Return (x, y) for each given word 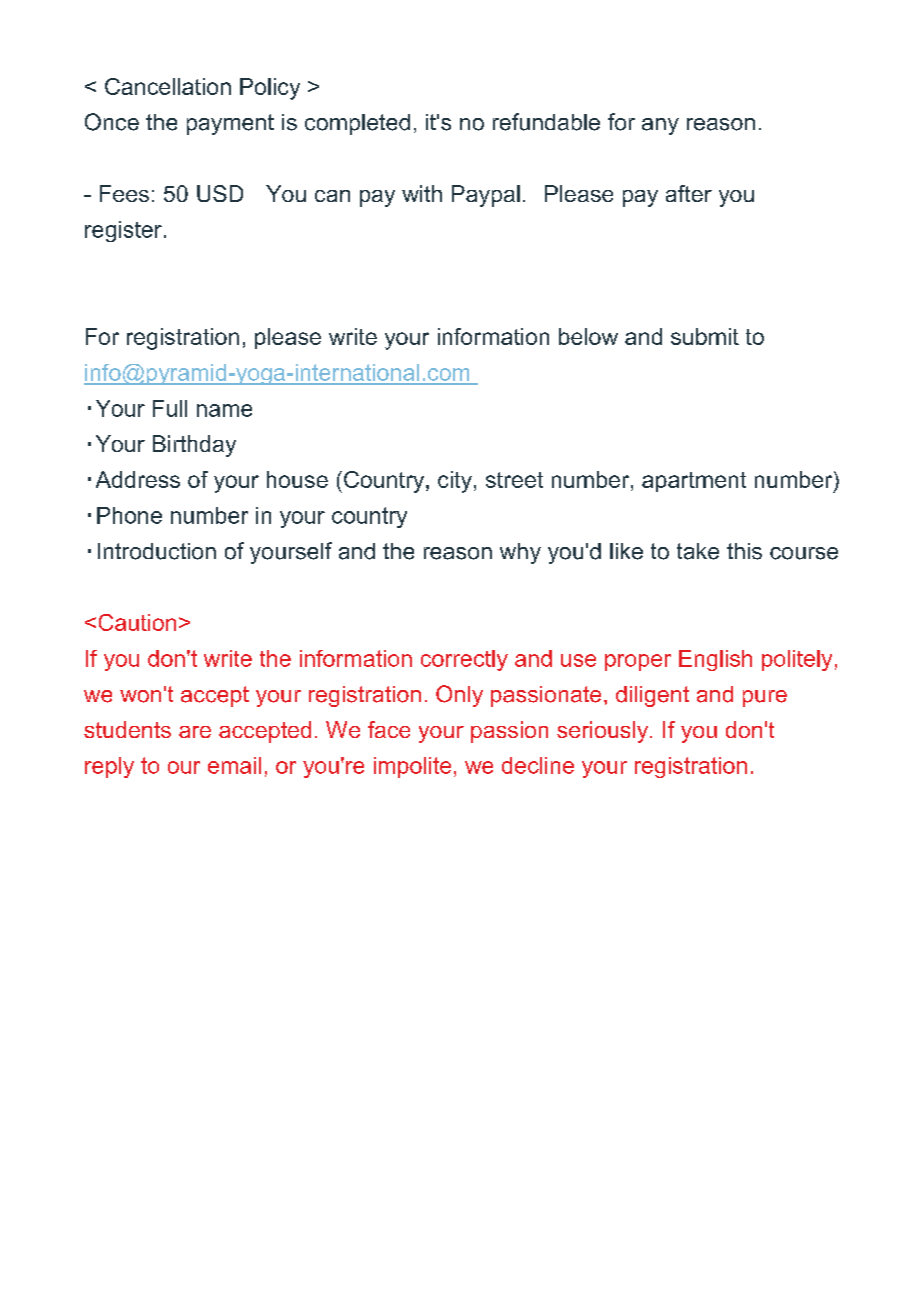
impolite (412, 767)
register (123, 231)
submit (705, 336)
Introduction (157, 551)
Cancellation (168, 86)
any (660, 126)
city (455, 482)
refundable (546, 122)
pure (765, 698)
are (195, 732)
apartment (694, 482)
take (698, 551)
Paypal (486, 196)
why (520, 553)
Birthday (194, 446)
